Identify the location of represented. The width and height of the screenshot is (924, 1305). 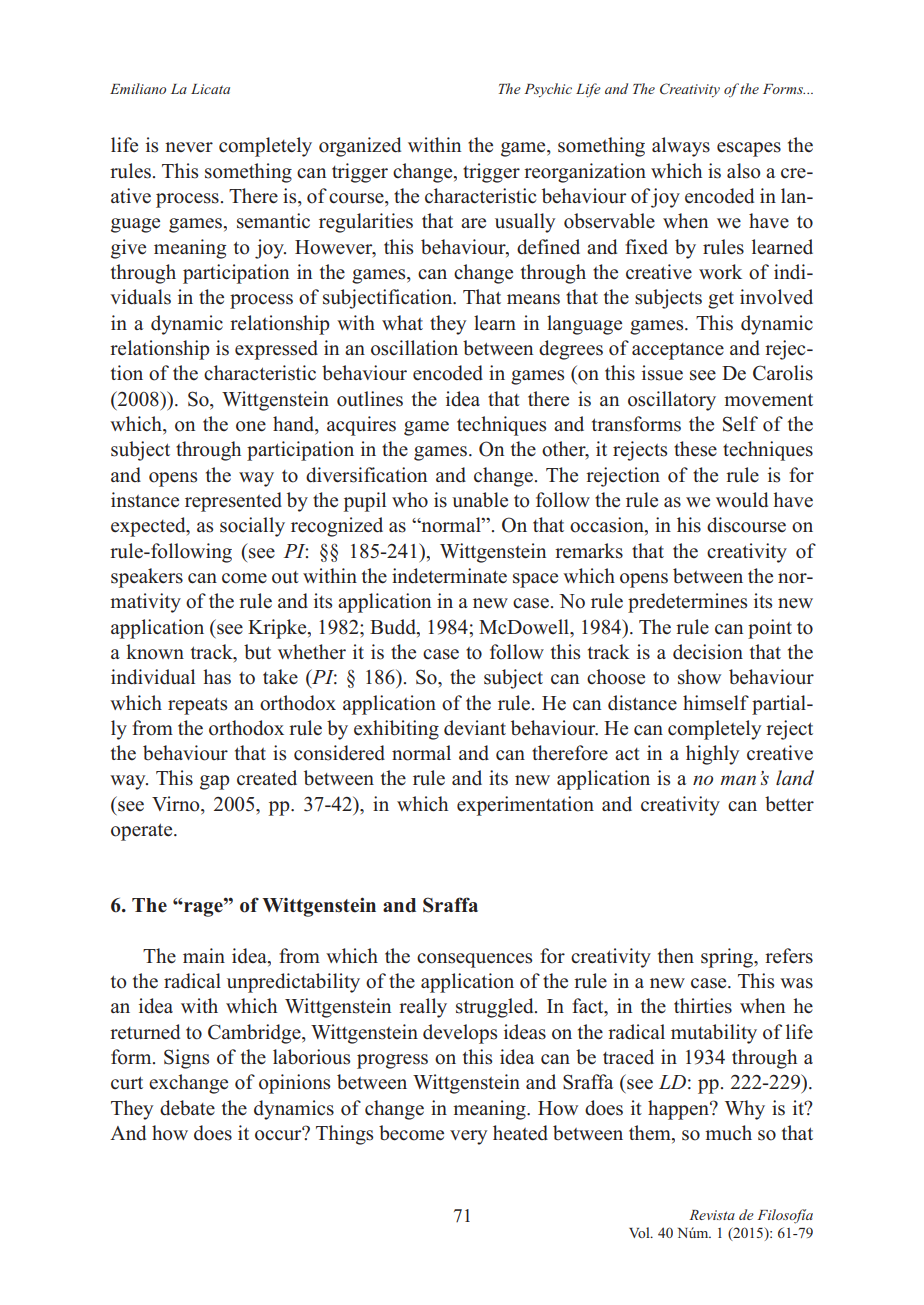
(233, 502).
